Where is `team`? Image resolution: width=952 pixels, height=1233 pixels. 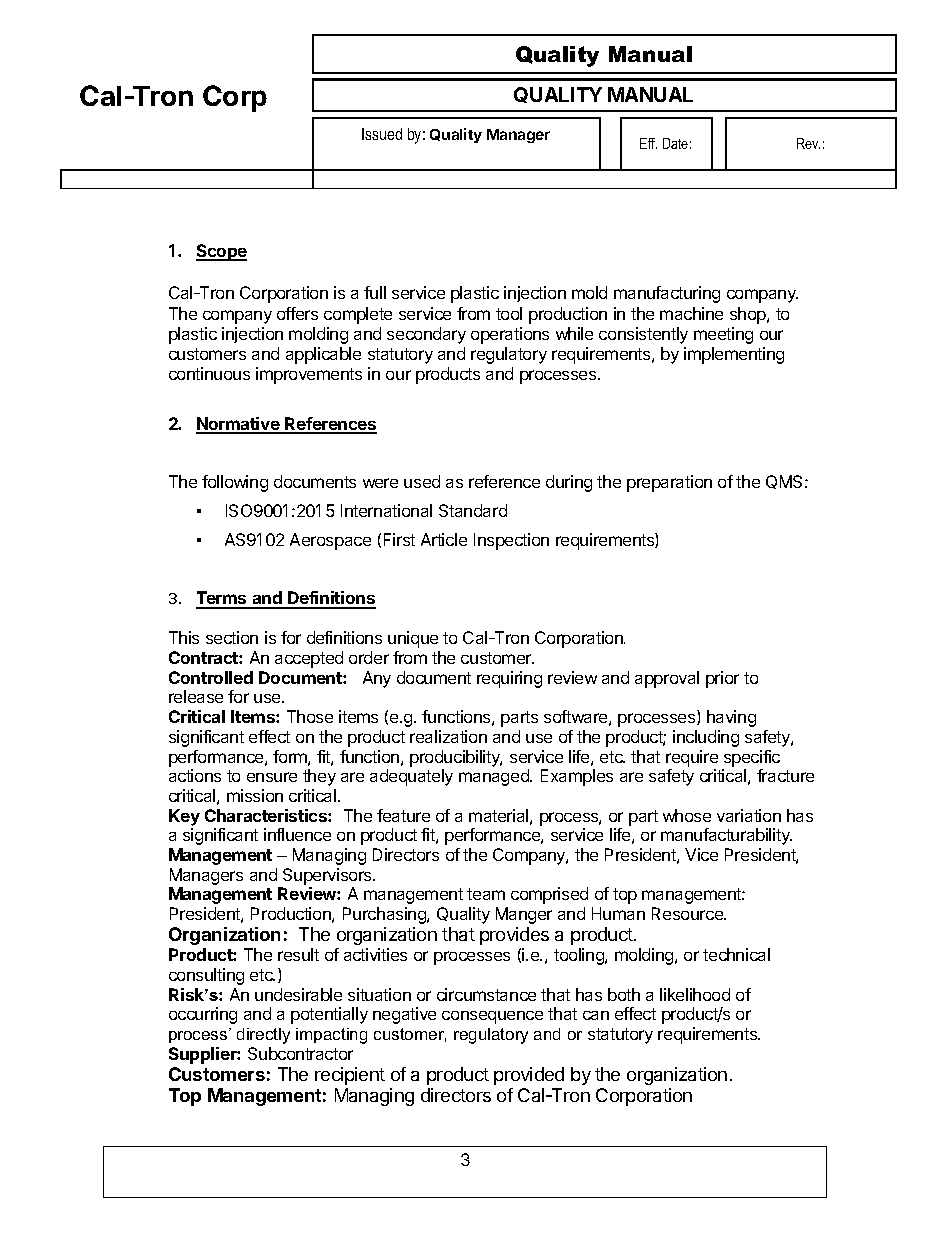 team is located at coordinates (486, 894).
